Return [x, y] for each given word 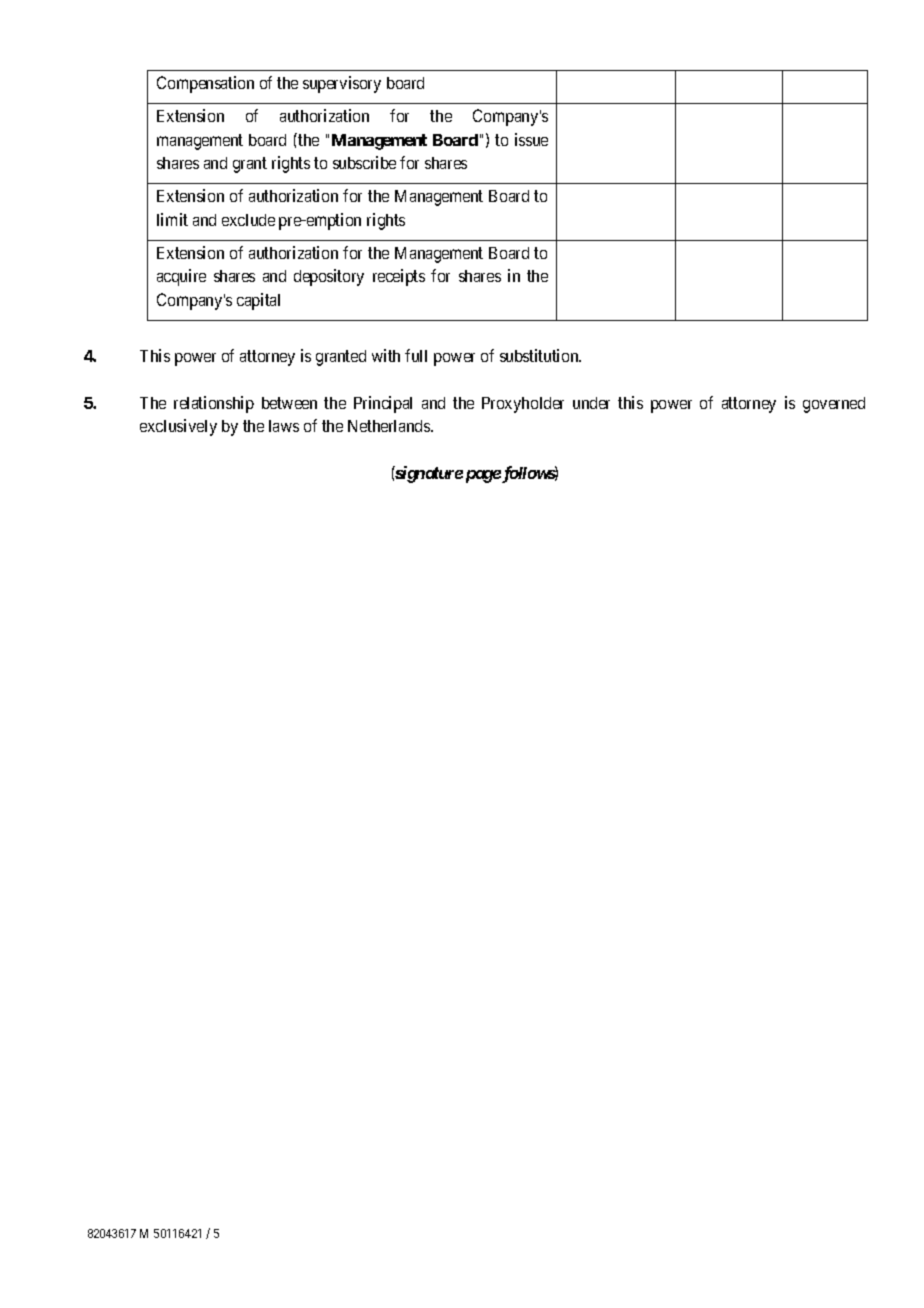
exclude [248, 220]
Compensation [205, 84]
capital [258, 301]
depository [329, 277]
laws [284, 426]
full [416, 355]
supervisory [342, 84]
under [591, 403]
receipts [399, 277]
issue [531, 139]
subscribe [364, 162]
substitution [540, 355]
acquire [181, 277]
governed [834, 405]
